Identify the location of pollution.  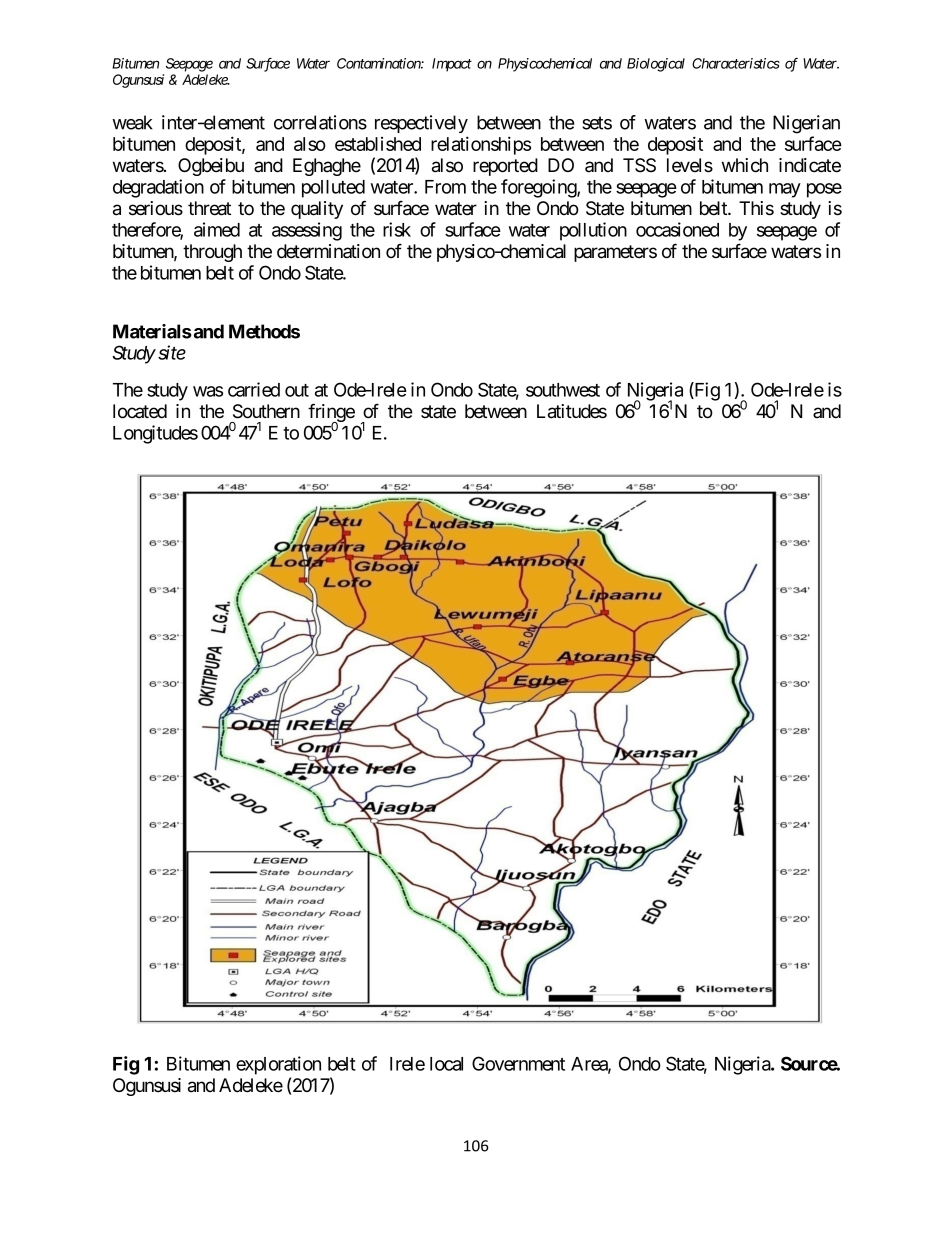
(593, 231).
